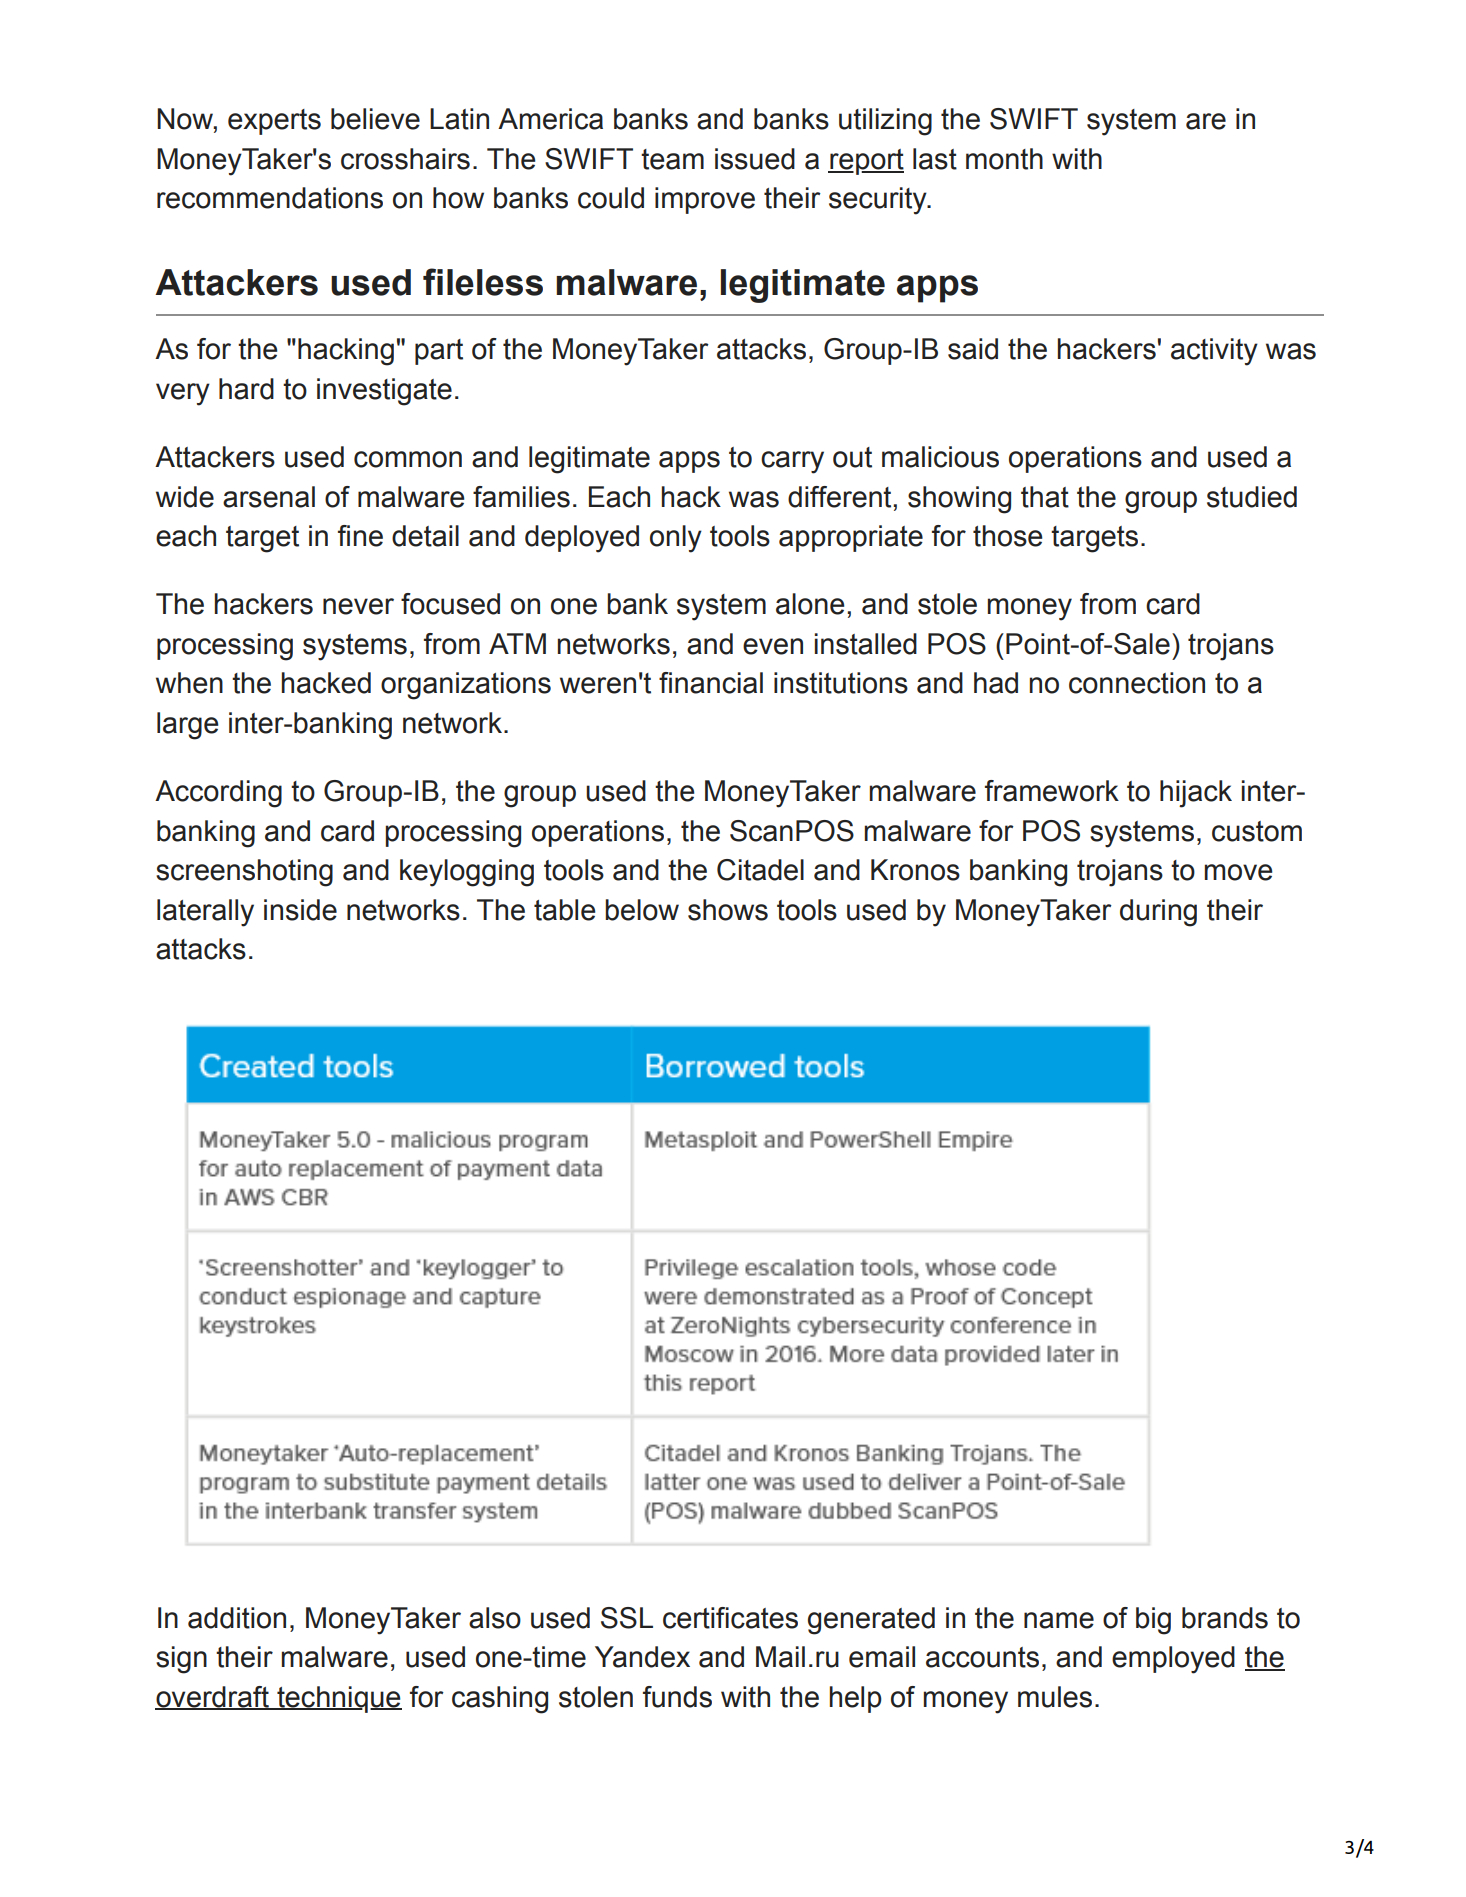 The image size is (1466, 1897). Describe the element at coordinates (1173, 1660) in the image. I see `employed` at that location.
